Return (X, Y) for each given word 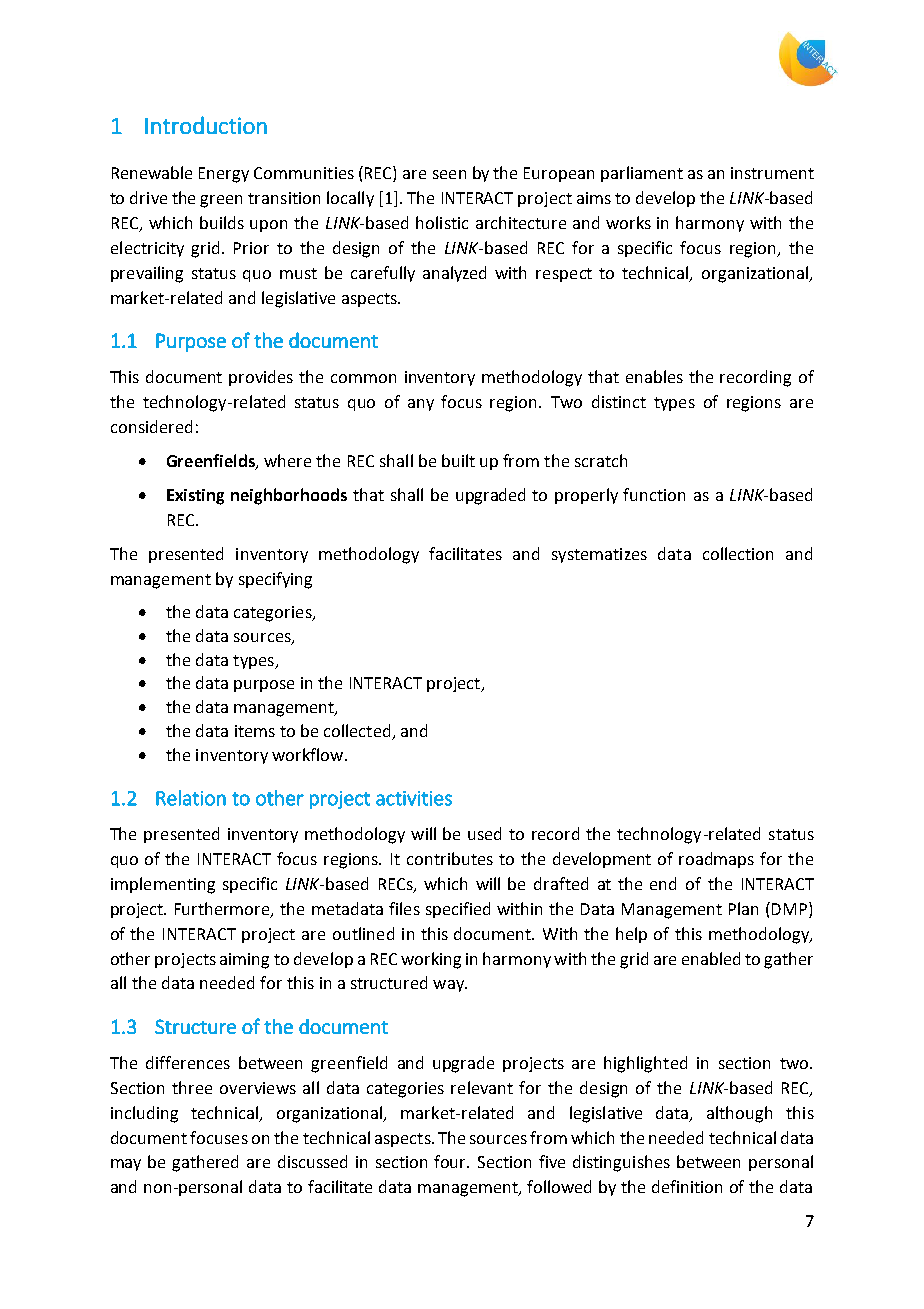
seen (449, 174)
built (458, 460)
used (484, 833)
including (144, 1114)
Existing (195, 497)
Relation (191, 798)
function (654, 494)
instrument (772, 173)
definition (687, 1186)
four (451, 1161)
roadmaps (716, 860)
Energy (224, 175)
